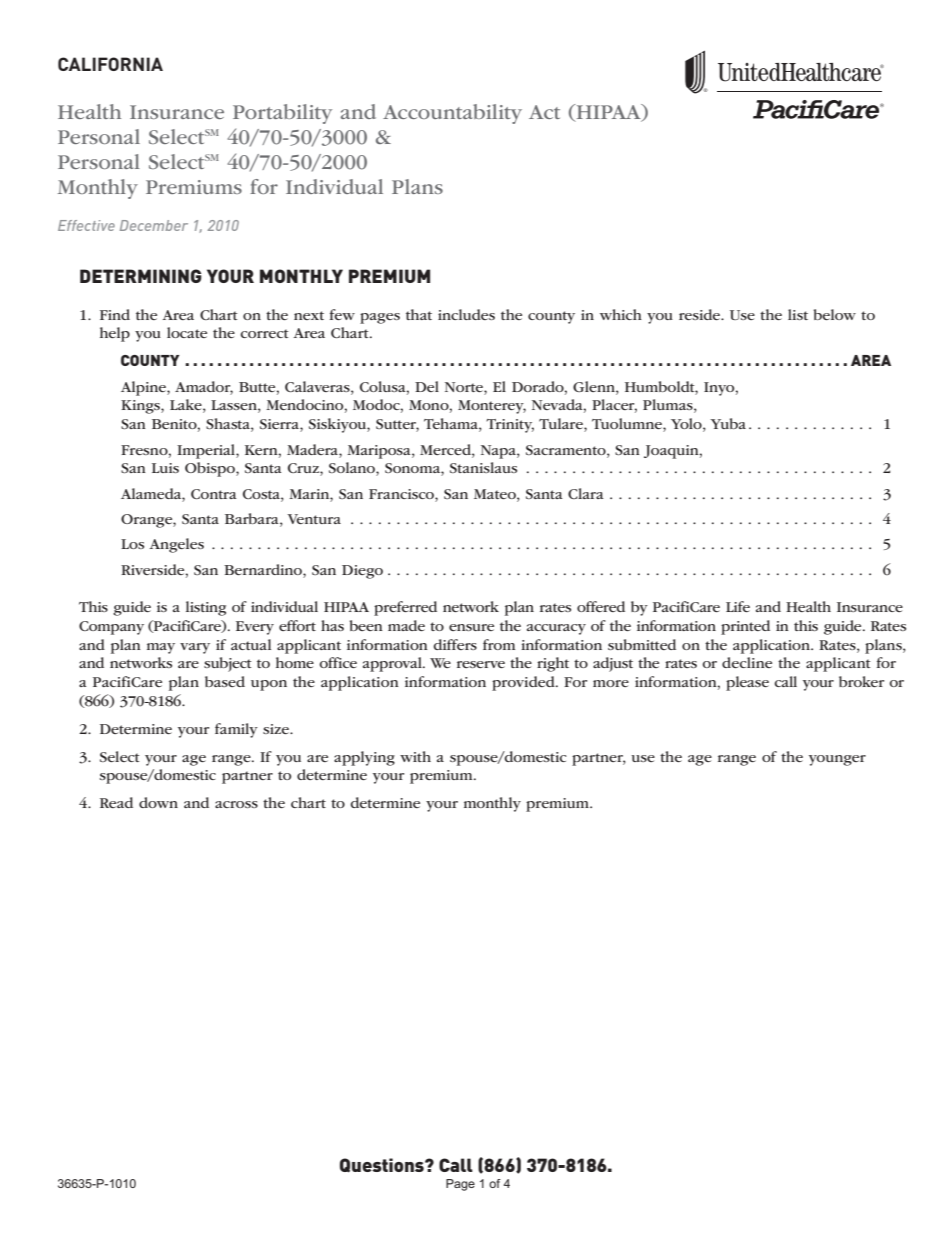 The width and height of the screenshot is (952, 1233). What do you see at coordinates (700, 314) in the screenshot?
I see `reside` at bounding box center [700, 314].
